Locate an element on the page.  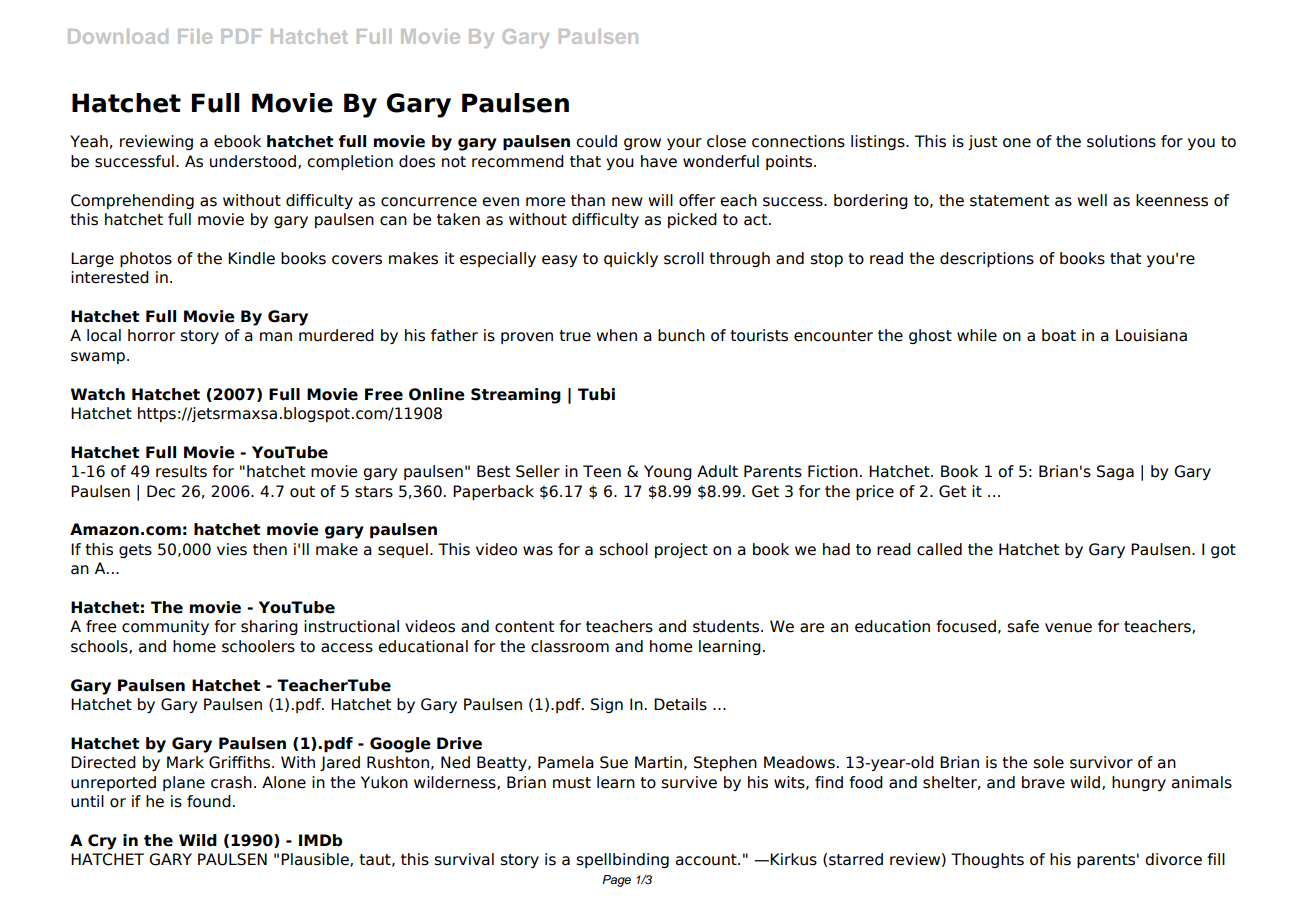
well is located at coordinates (1092, 200).
